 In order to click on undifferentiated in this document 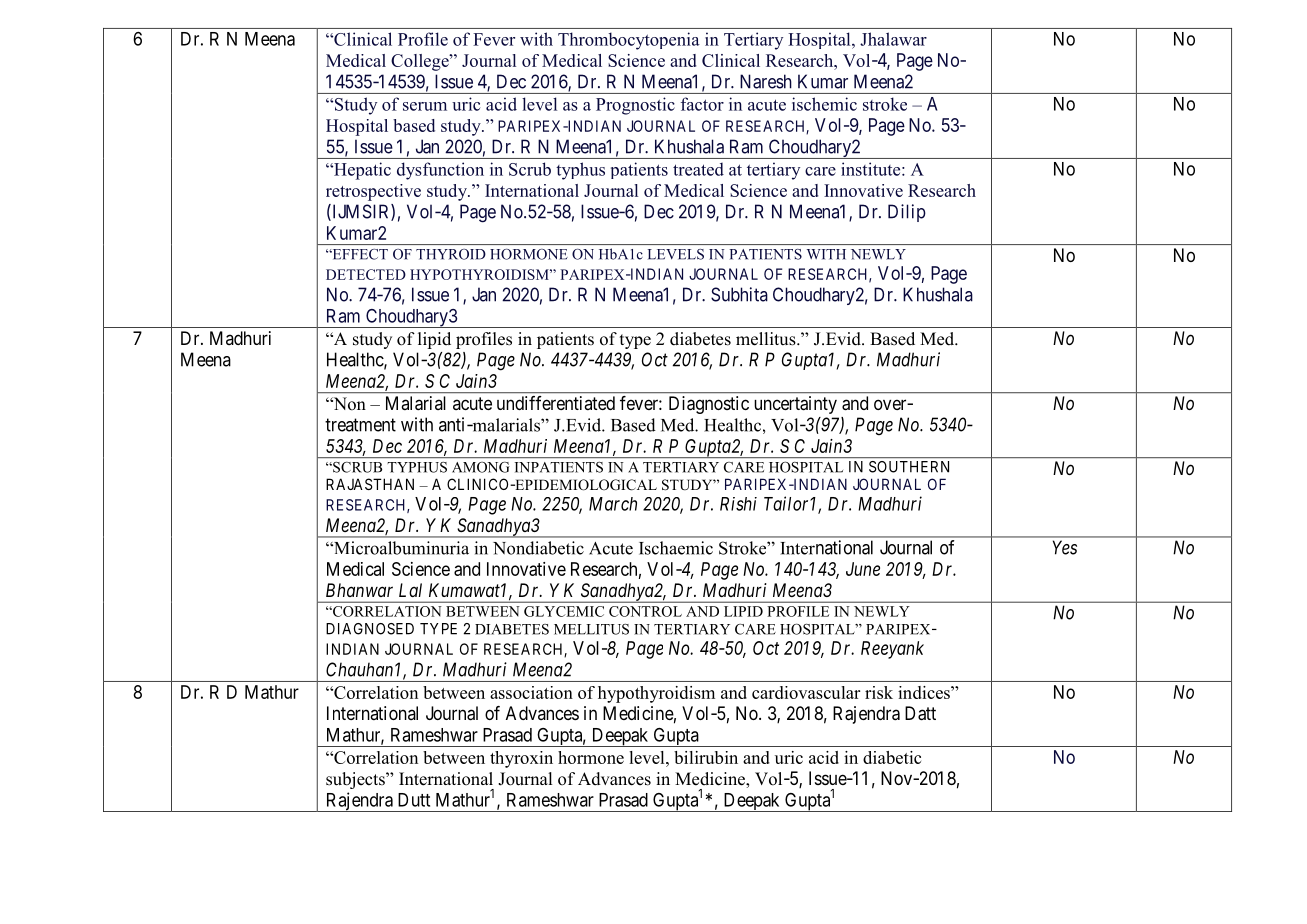, I will do `click(556, 403)`.
